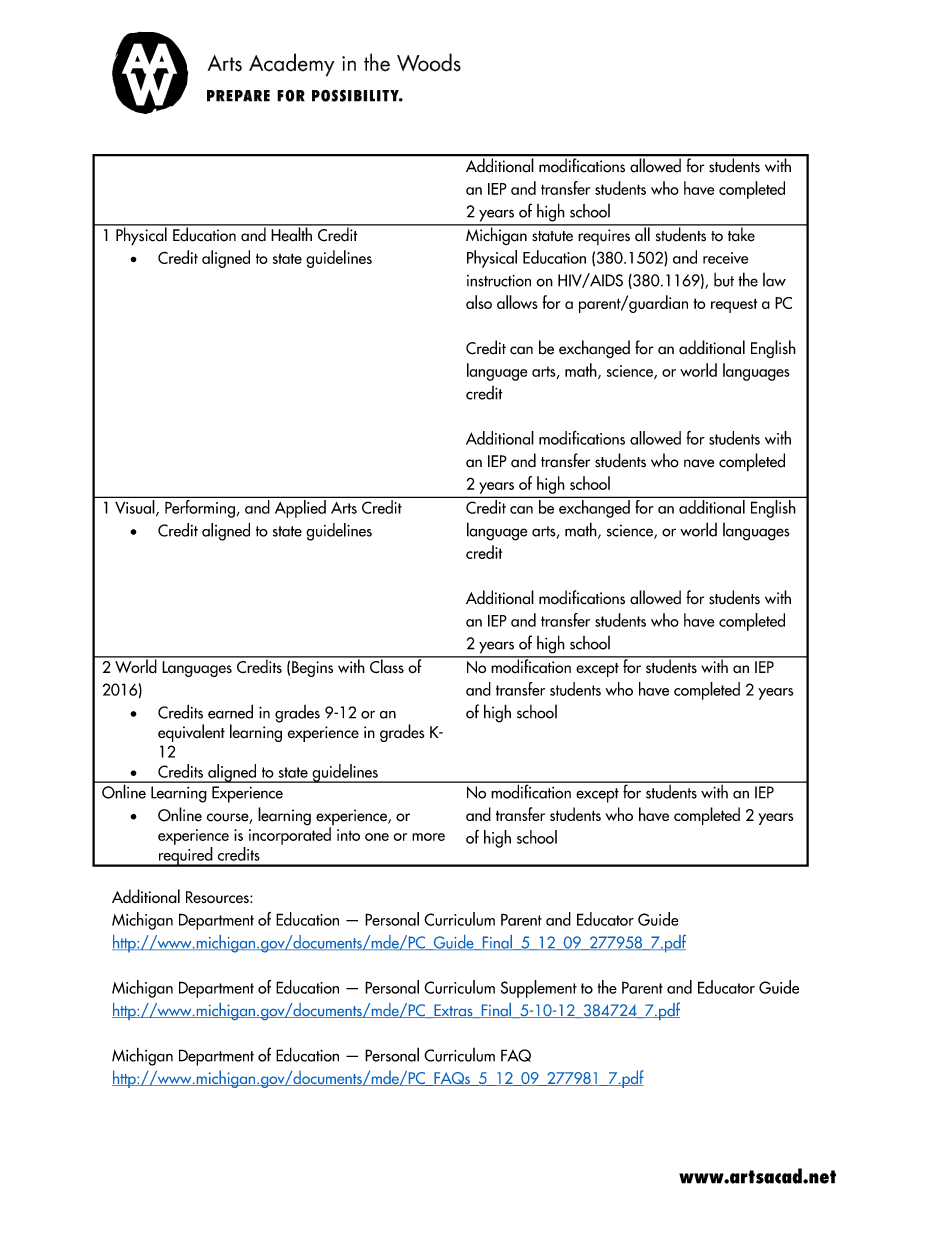 Image resolution: width=952 pixels, height=1233 pixels. Describe the element at coordinates (191, 733) in the image. I see `equivalent` at that location.
